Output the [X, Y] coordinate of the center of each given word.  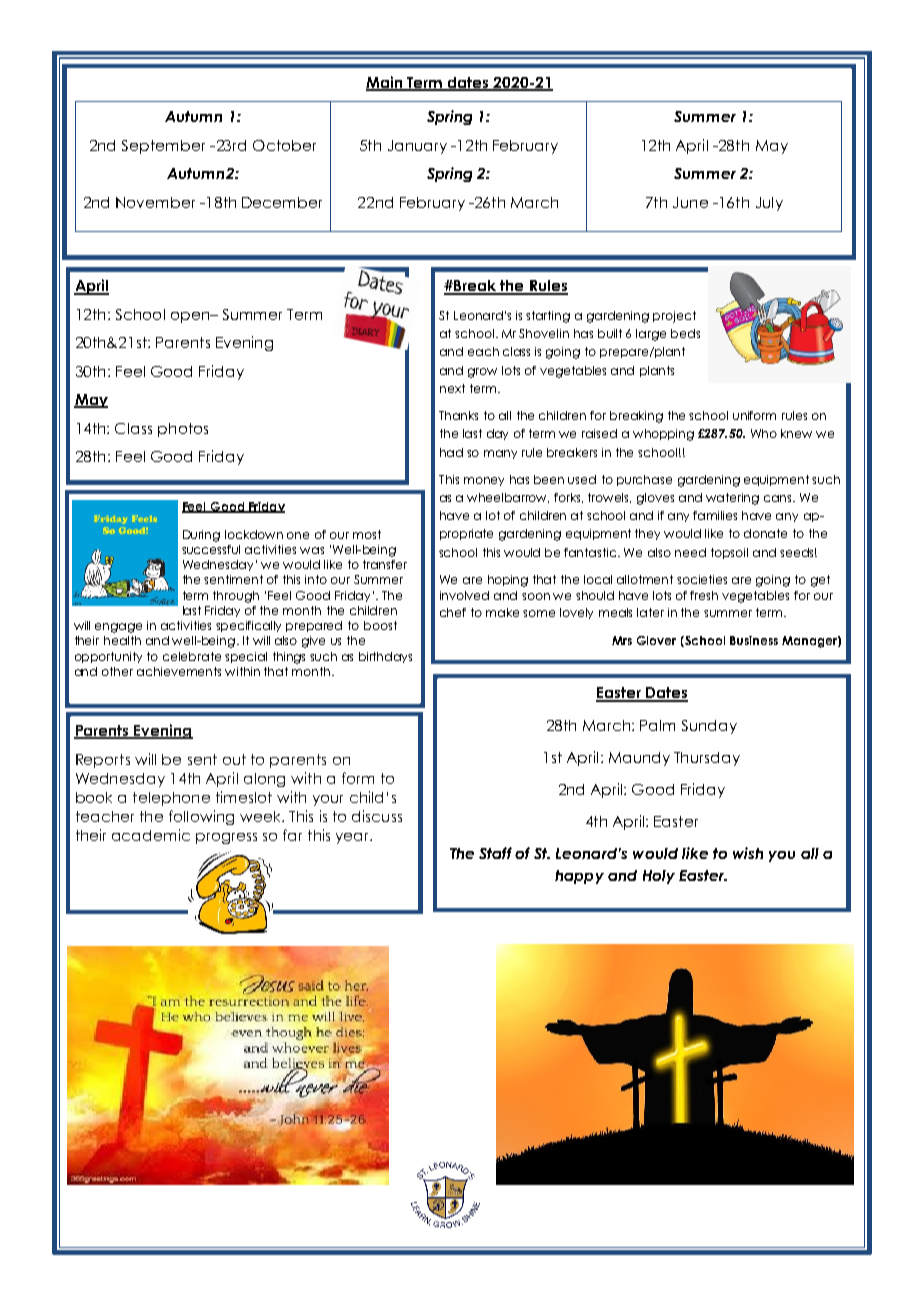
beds [685, 333]
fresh [704, 595]
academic [151, 835]
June [690, 202]
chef [453, 612]
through [236, 597]
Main [385, 83]
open [191, 317]
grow [482, 373]
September [163, 147]
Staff [495, 853]
